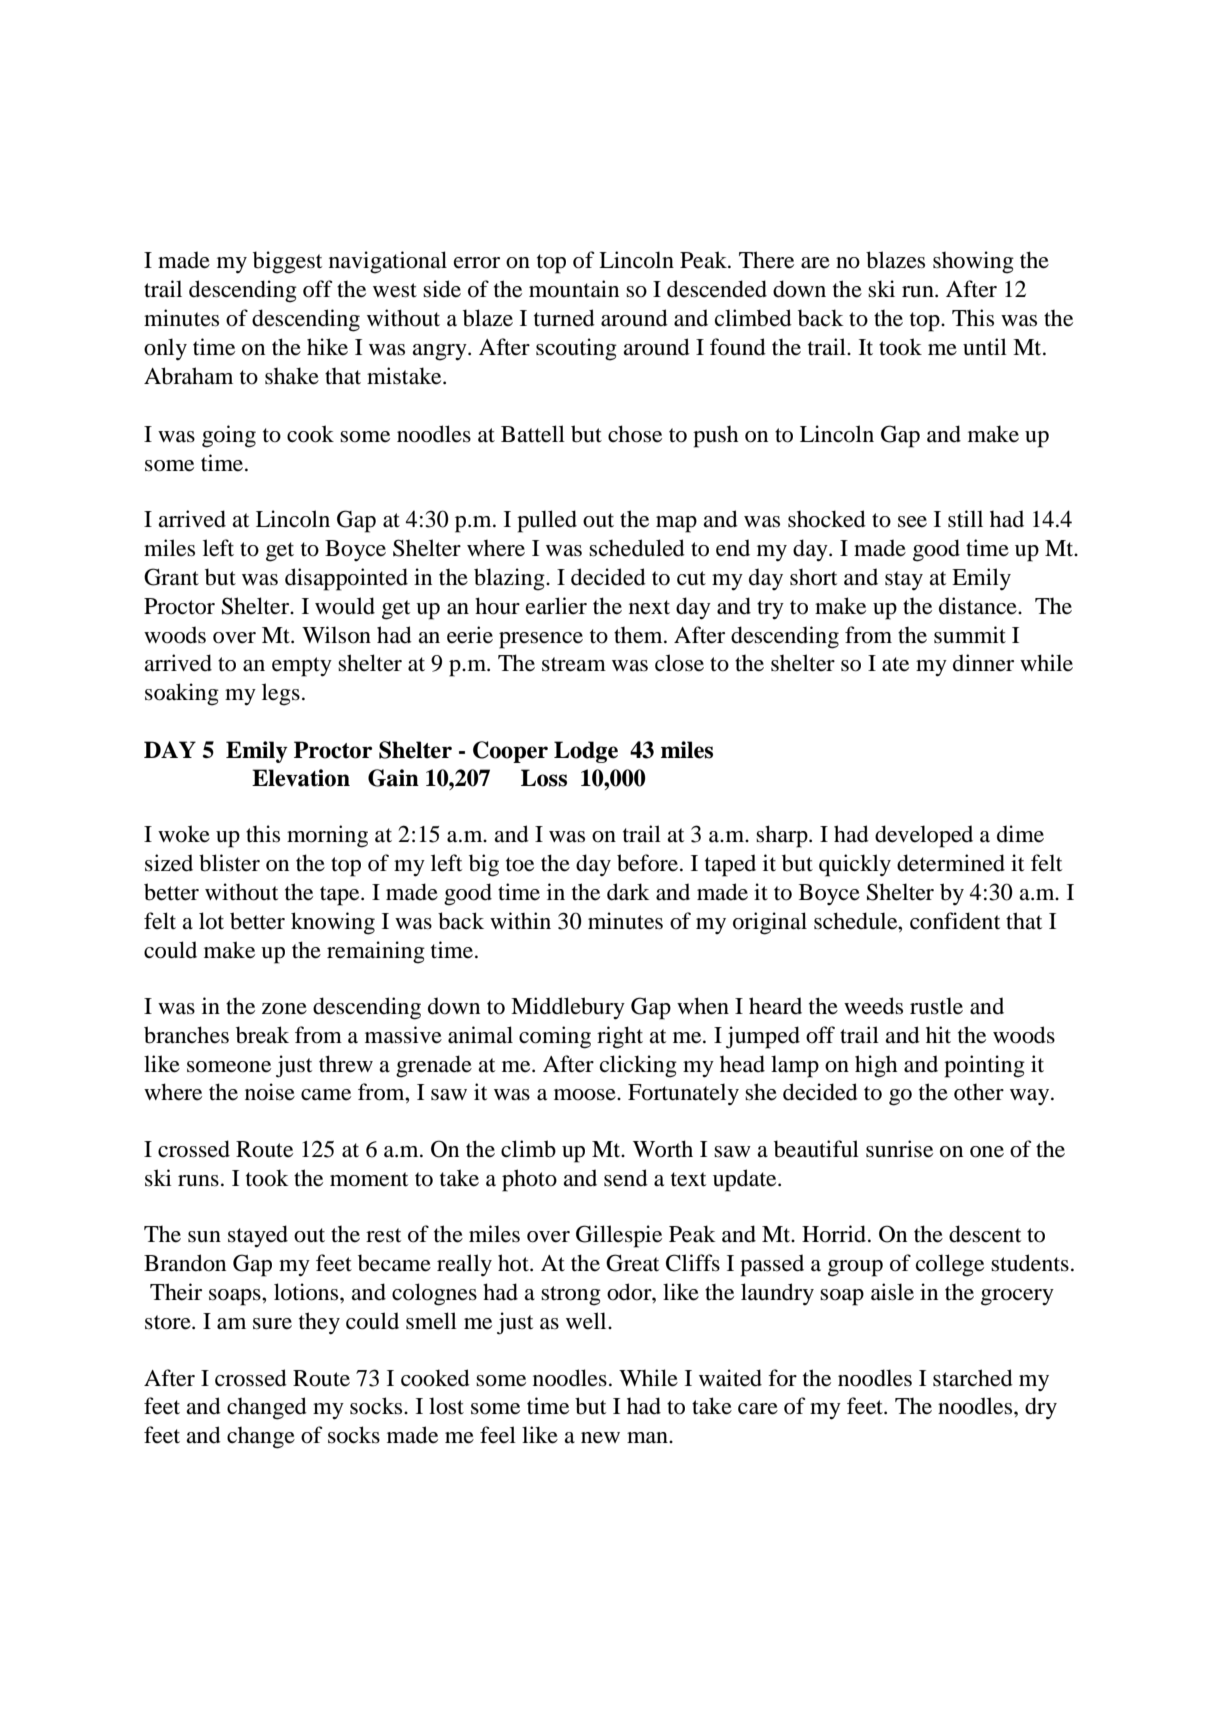 This page has width=1225, height=1734. What do you see at coordinates (229, 863) in the page?
I see `blister` at bounding box center [229, 863].
